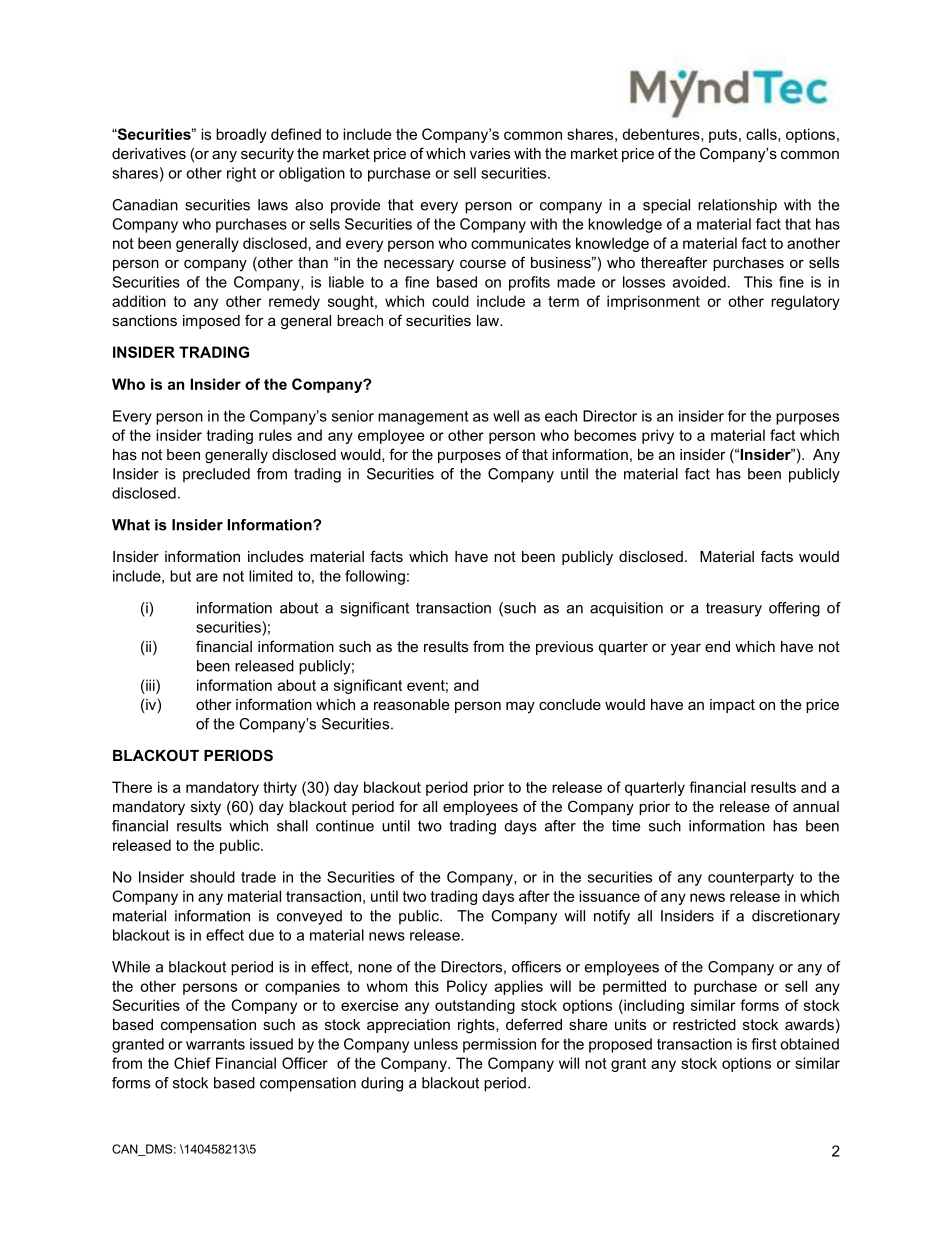  Describe the element at coordinates (723, 136) in the screenshot. I see `puts` at that location.
